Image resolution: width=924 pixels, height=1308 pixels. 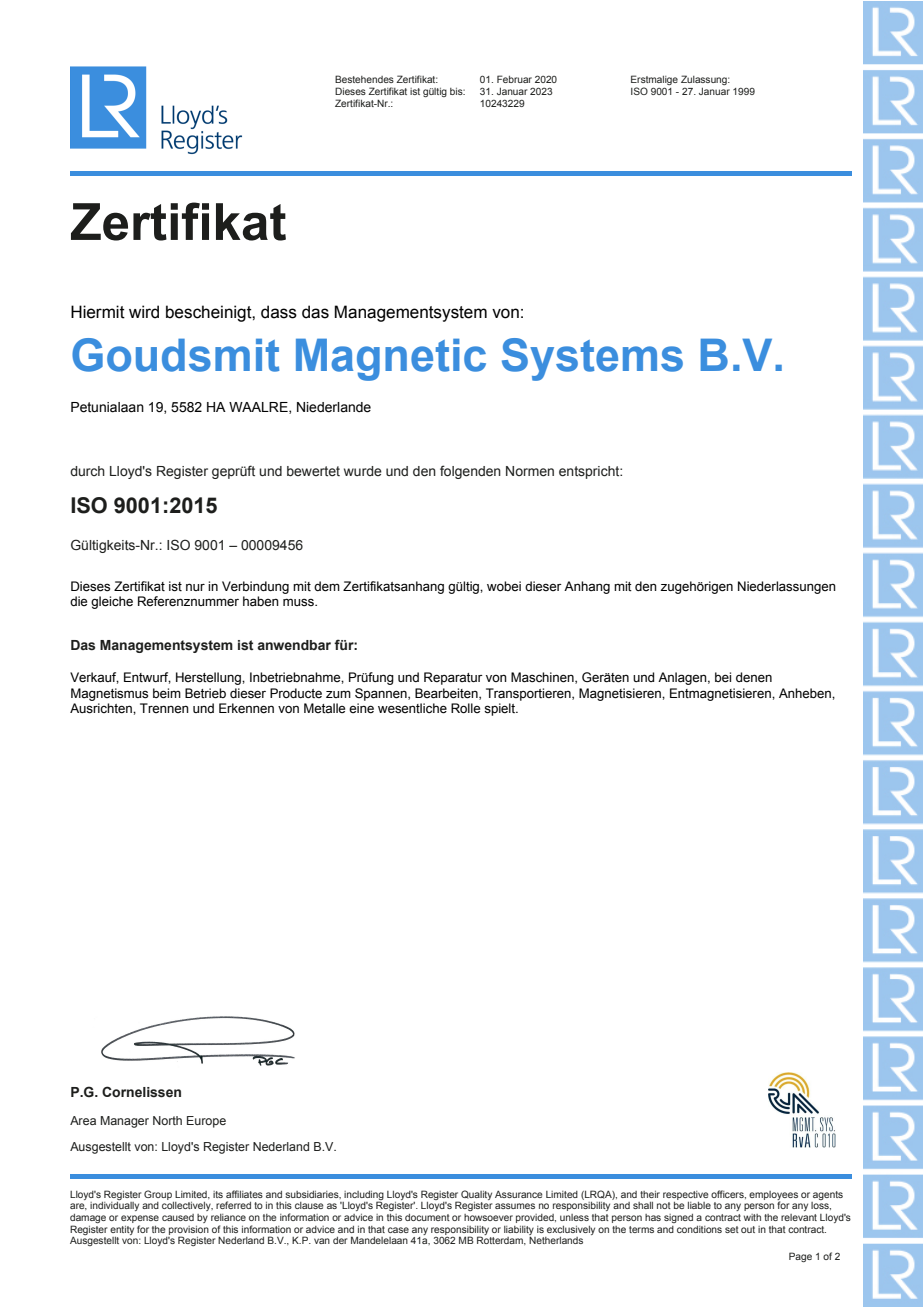 I want to click on folgenden, so click(x=470, y=472).
